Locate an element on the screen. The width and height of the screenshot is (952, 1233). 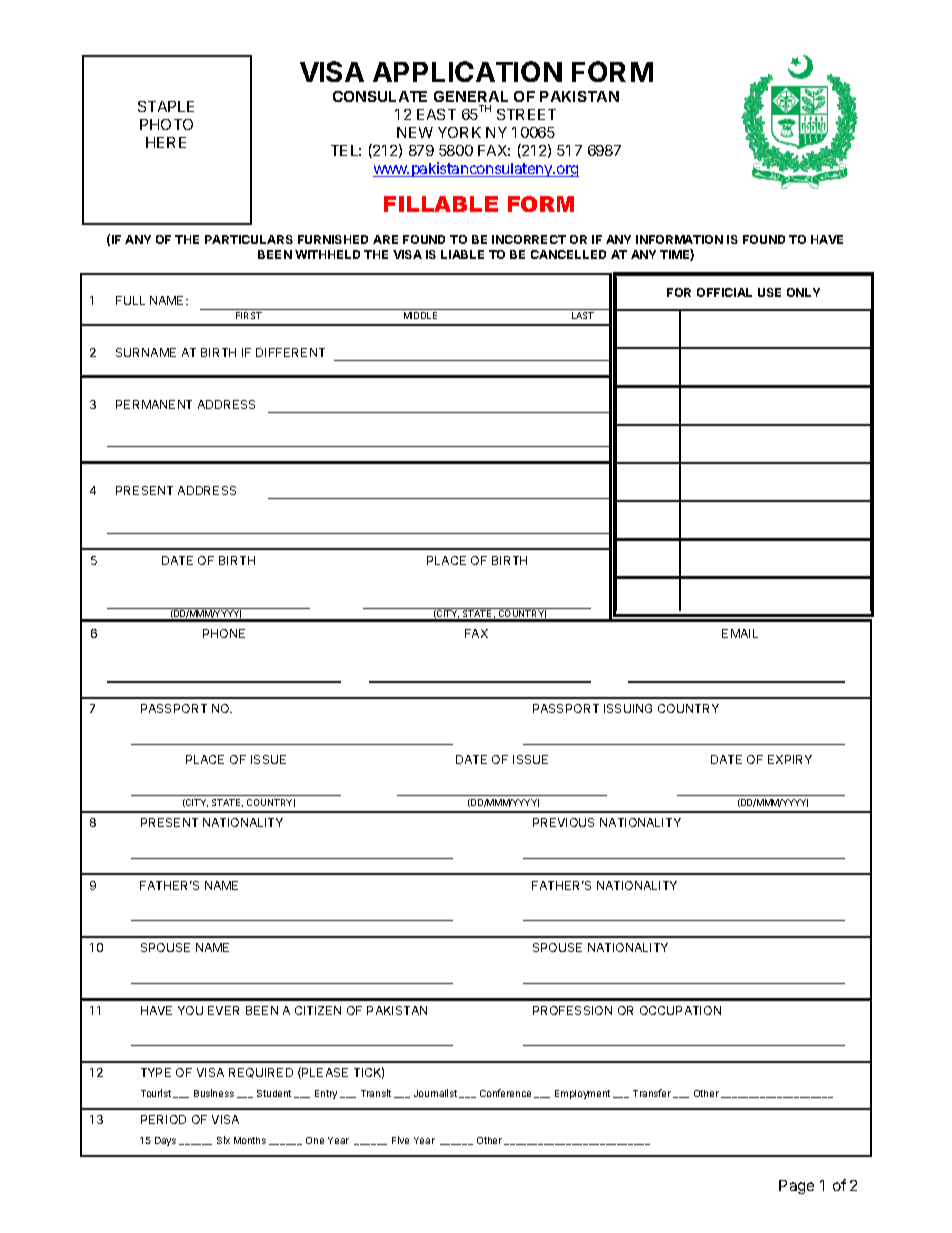
MIDDLE is located at coordinates (420, 315).
